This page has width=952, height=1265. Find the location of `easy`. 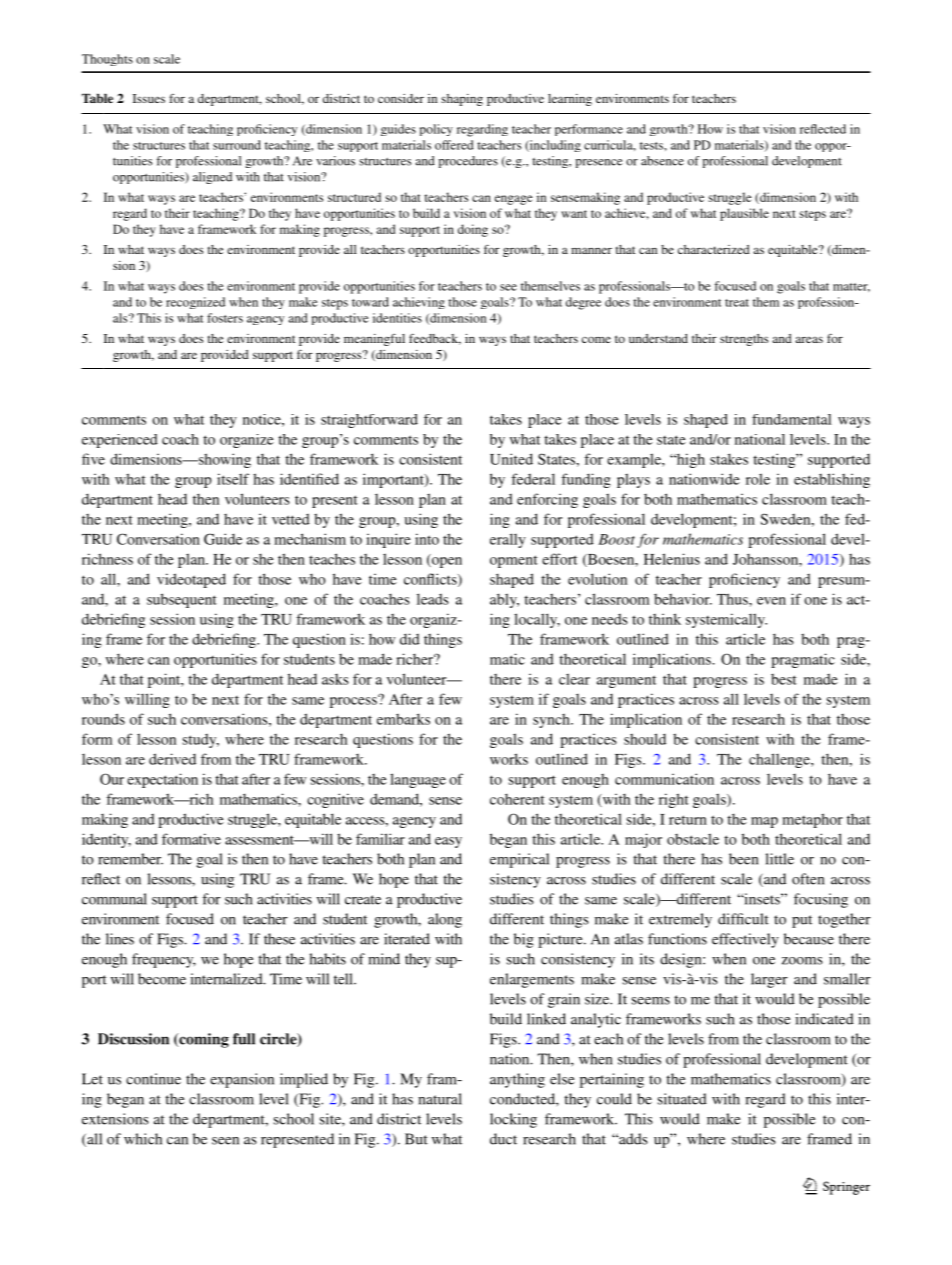

easy is located at coordinates (448, 842).
